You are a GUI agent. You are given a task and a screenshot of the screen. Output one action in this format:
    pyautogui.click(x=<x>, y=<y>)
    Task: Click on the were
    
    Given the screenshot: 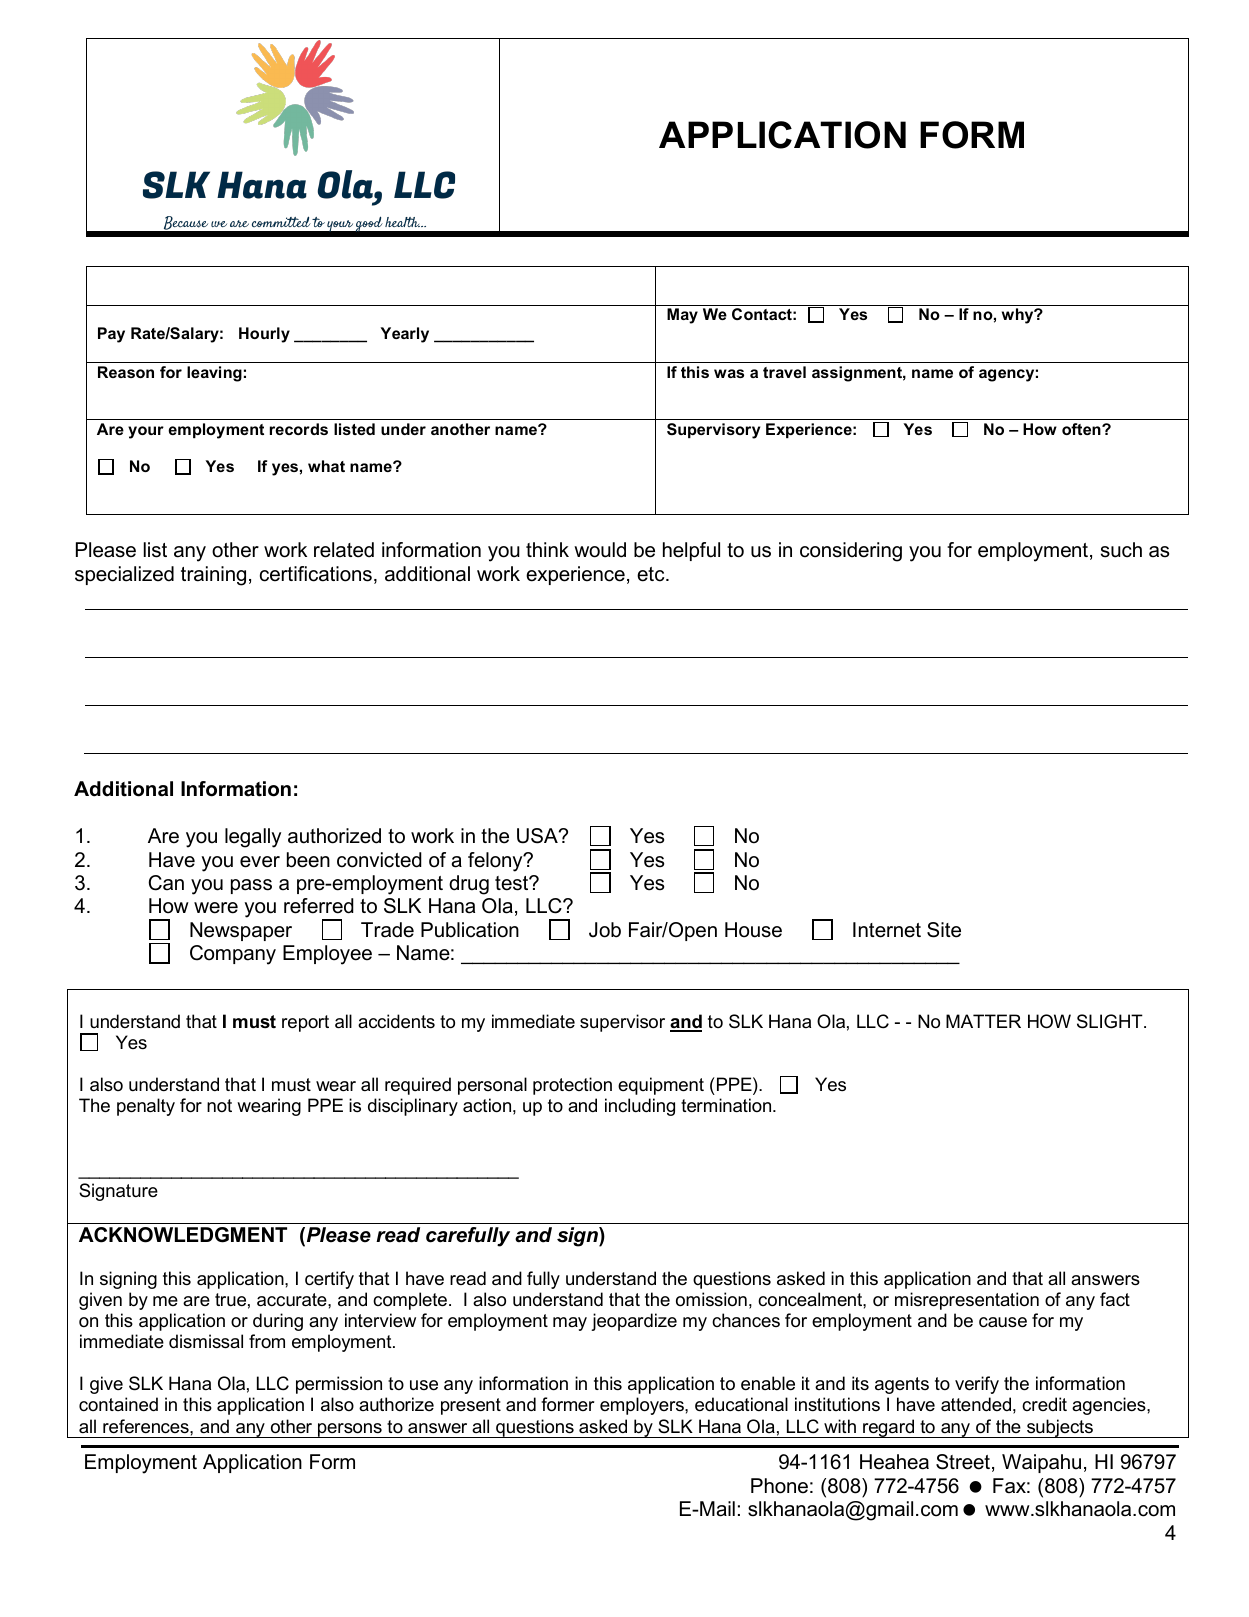 What is the action you would take?
    pyautogui.click(x=216, y=908)
